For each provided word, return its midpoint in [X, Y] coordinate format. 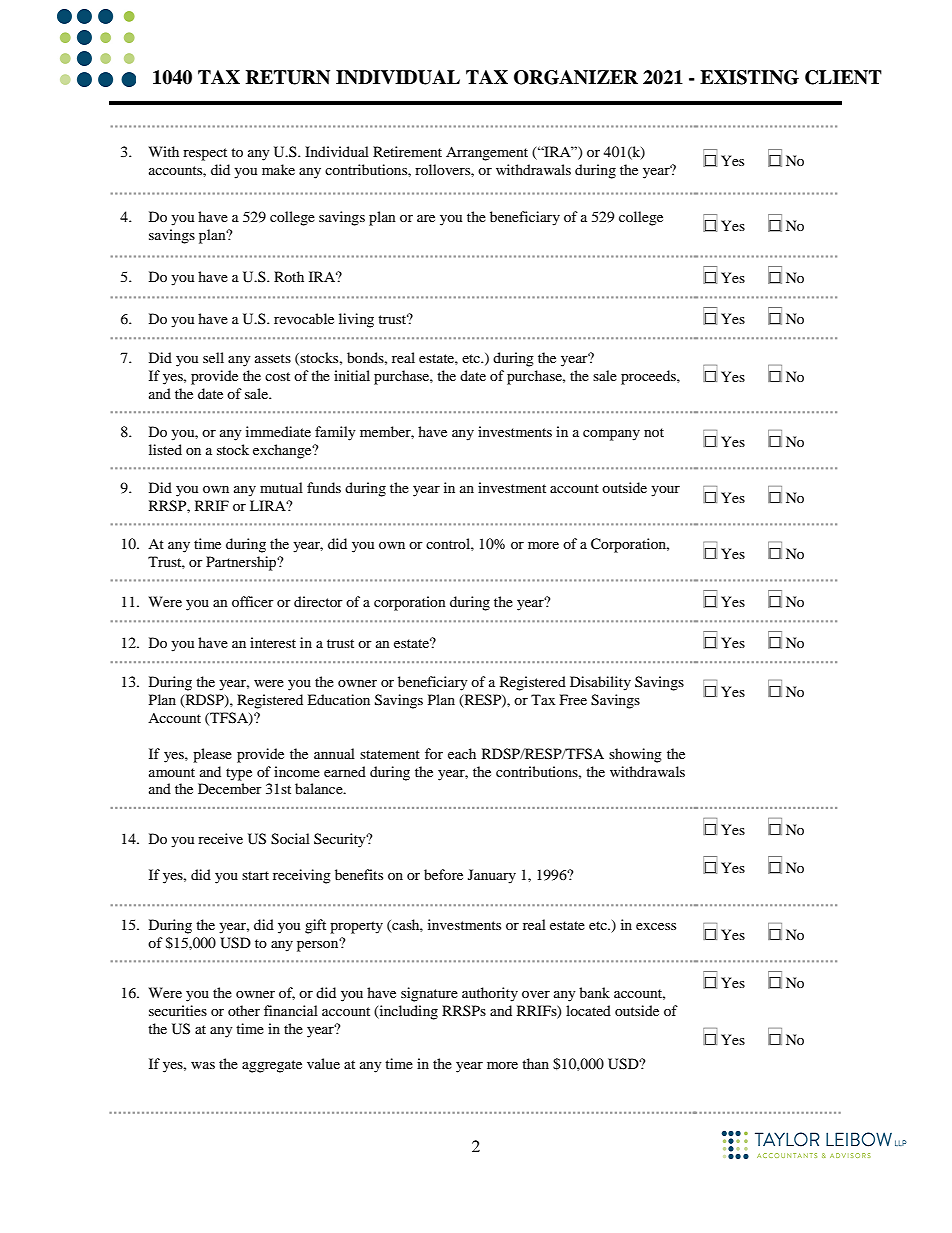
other [244, 1010]
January [492, 876]
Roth [289, 276]
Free [573, 699]
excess [656, 926]
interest [273, 642]
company [611, 435]
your [665, 491]
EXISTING [749, 77]
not [654, 432]
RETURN [288, 77]
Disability [600, 683]
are [426, 218]
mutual [281, 487]
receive [220, 838]
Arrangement [487, 153]
